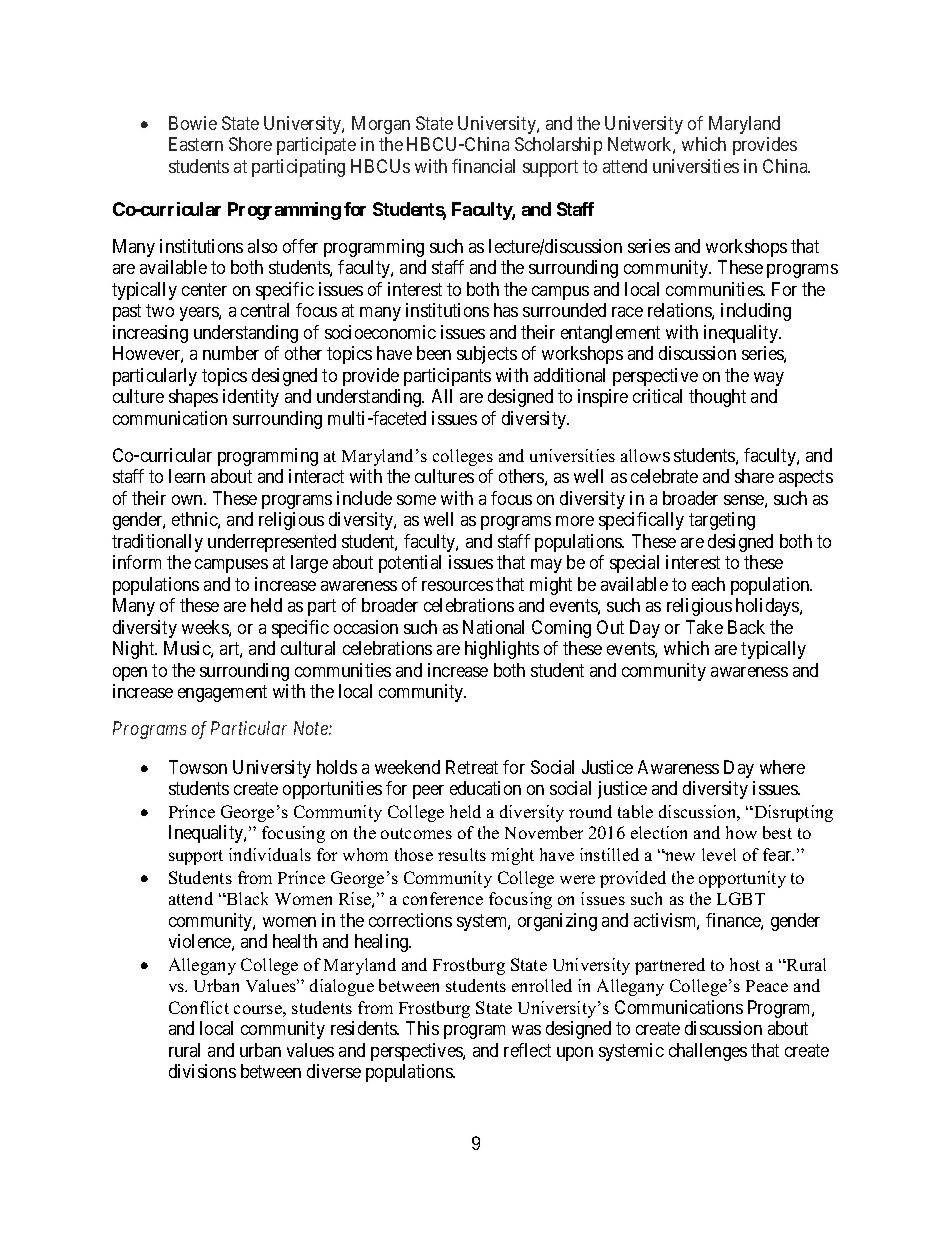 This page has width=952, height=1233. What do you see at coordinates (483, 166) in the page?
I see `financial` at bounding box center [483, 166].
